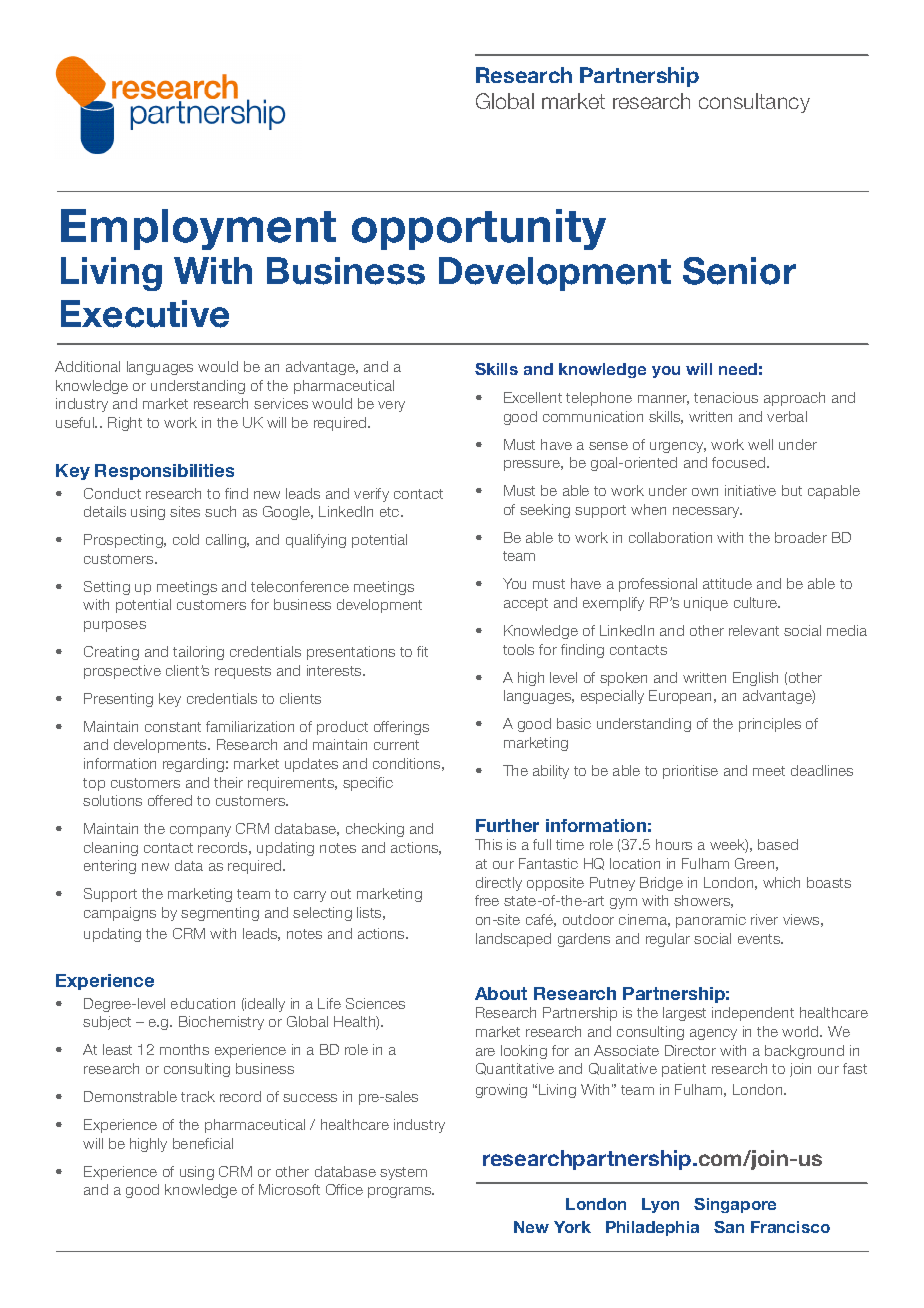  What do you see at coordinates (479, 229) in the screenshot?
I see `opportunity` at bounding box center [479, 229].
